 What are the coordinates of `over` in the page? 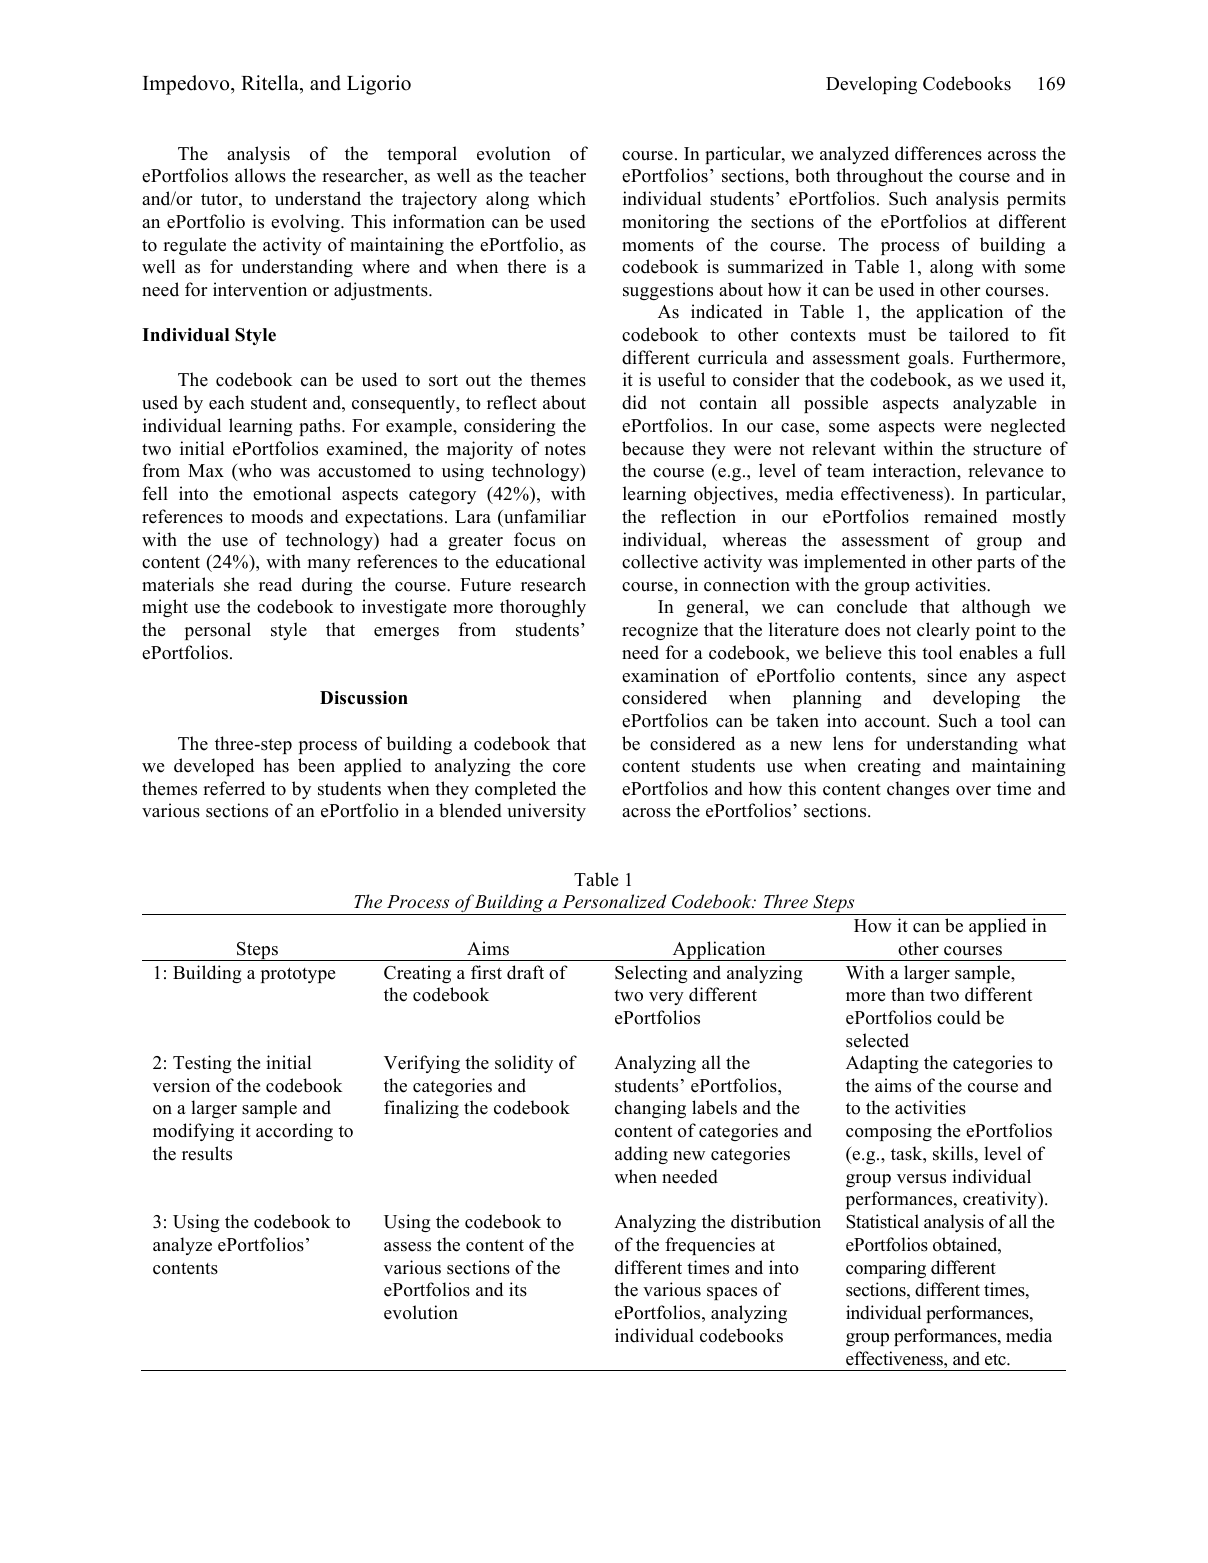 It's located at (973, 791).
